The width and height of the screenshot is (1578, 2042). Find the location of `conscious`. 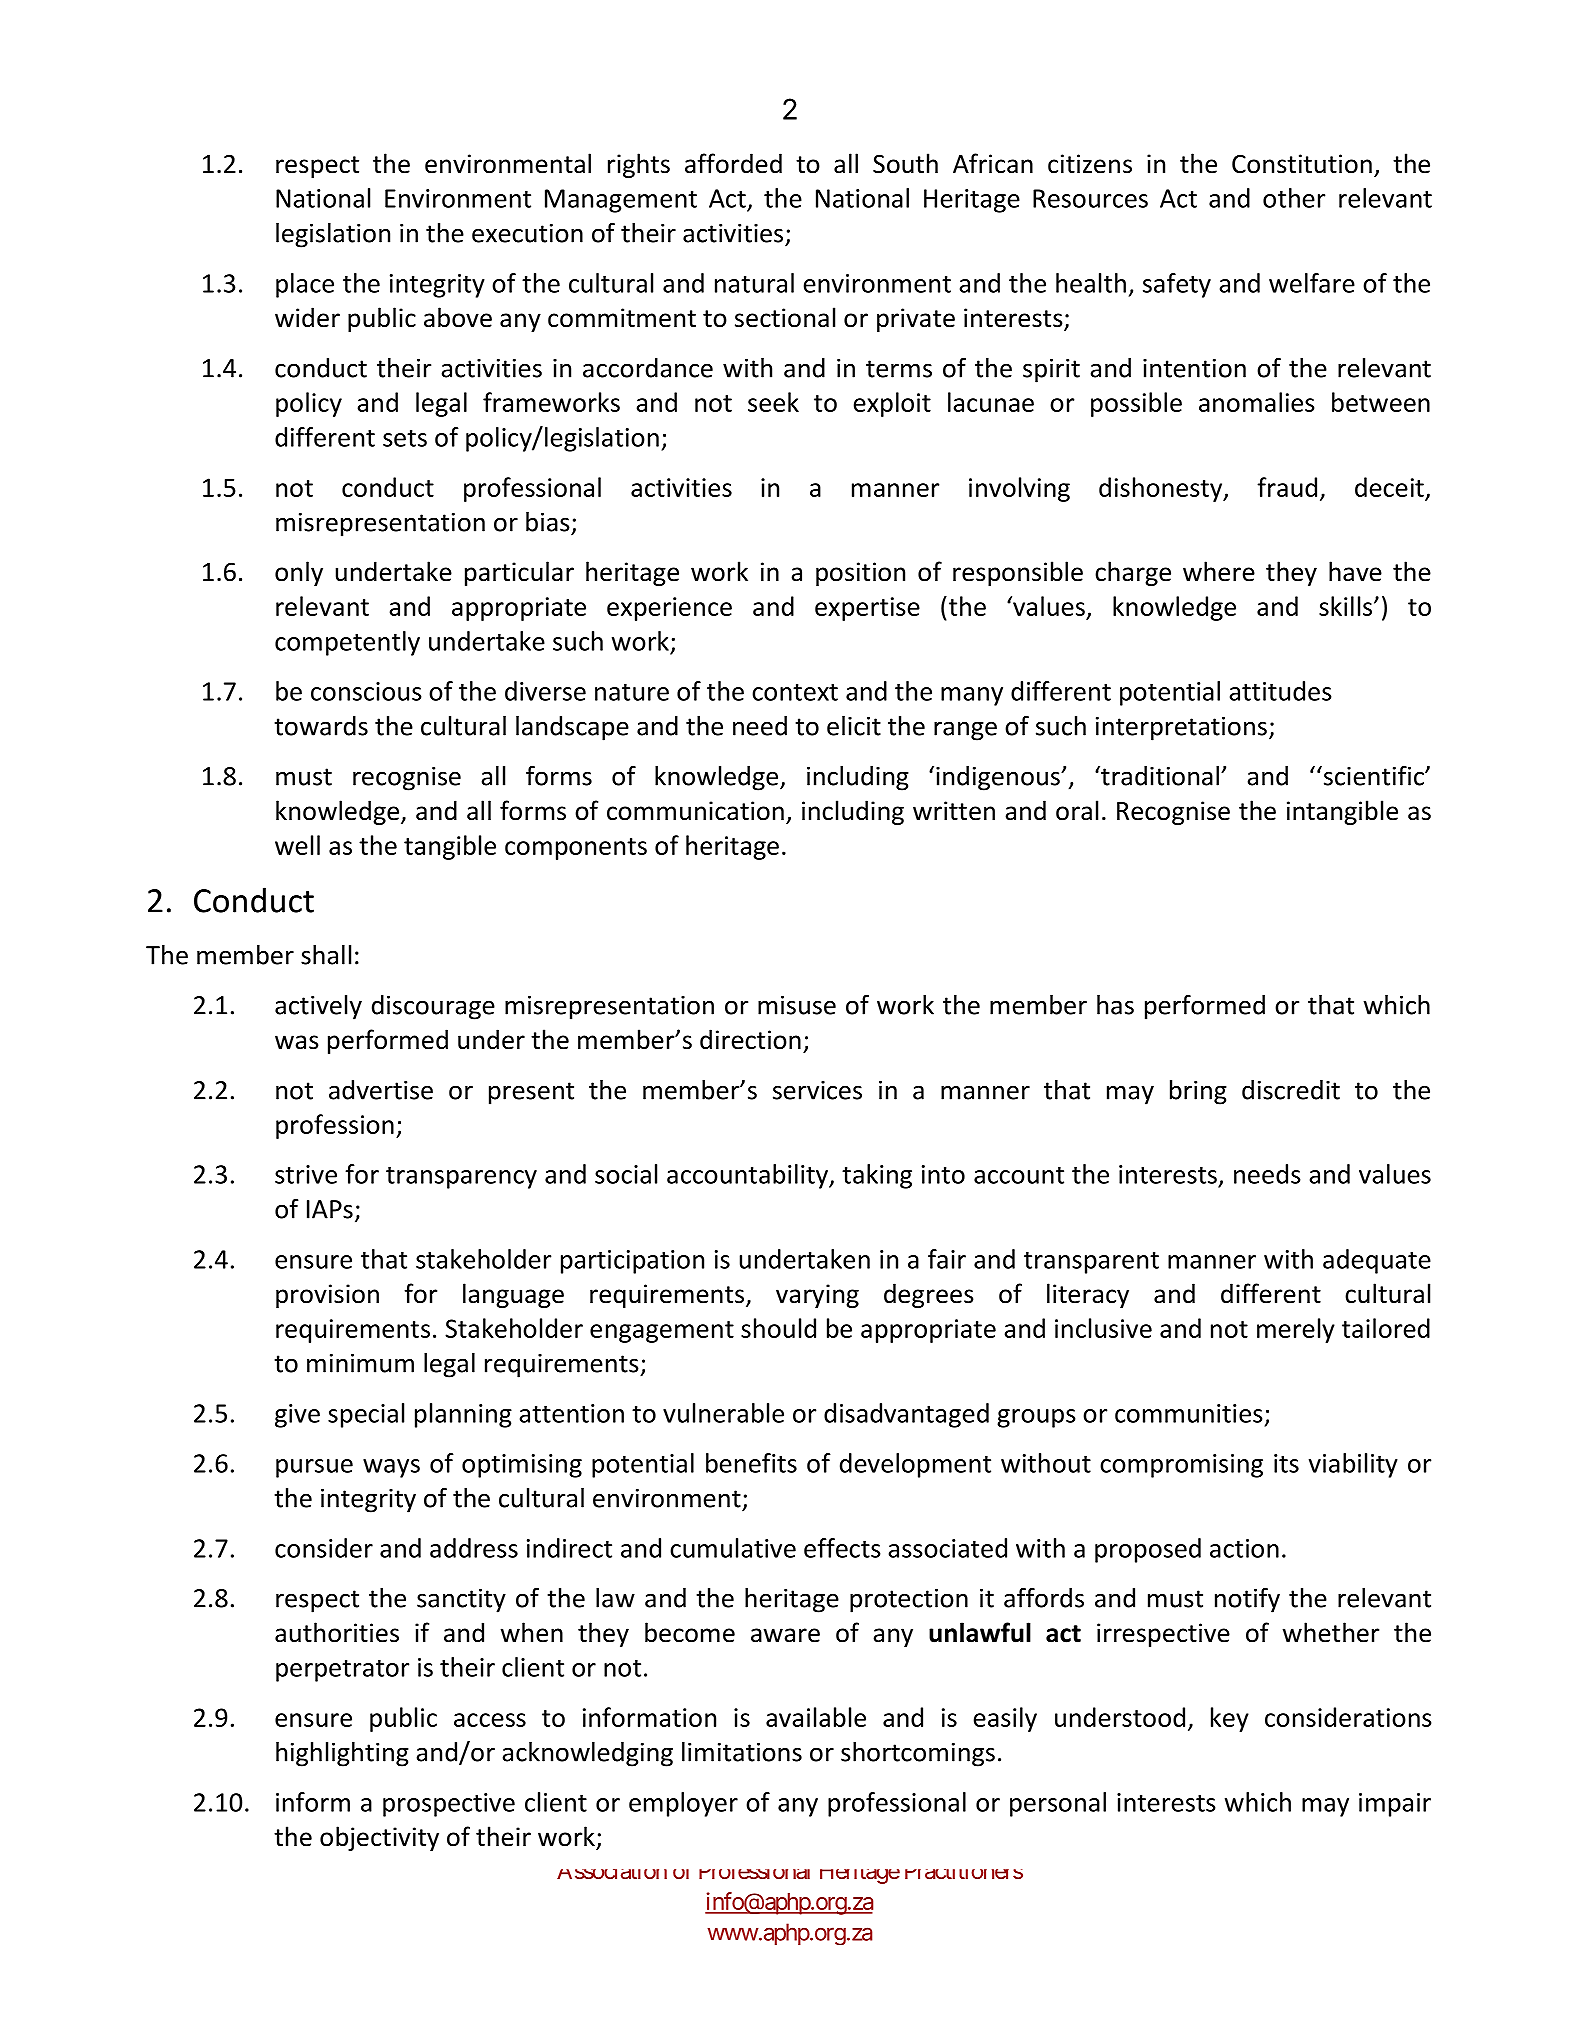

conscious is located at coordinates (366, 691).
